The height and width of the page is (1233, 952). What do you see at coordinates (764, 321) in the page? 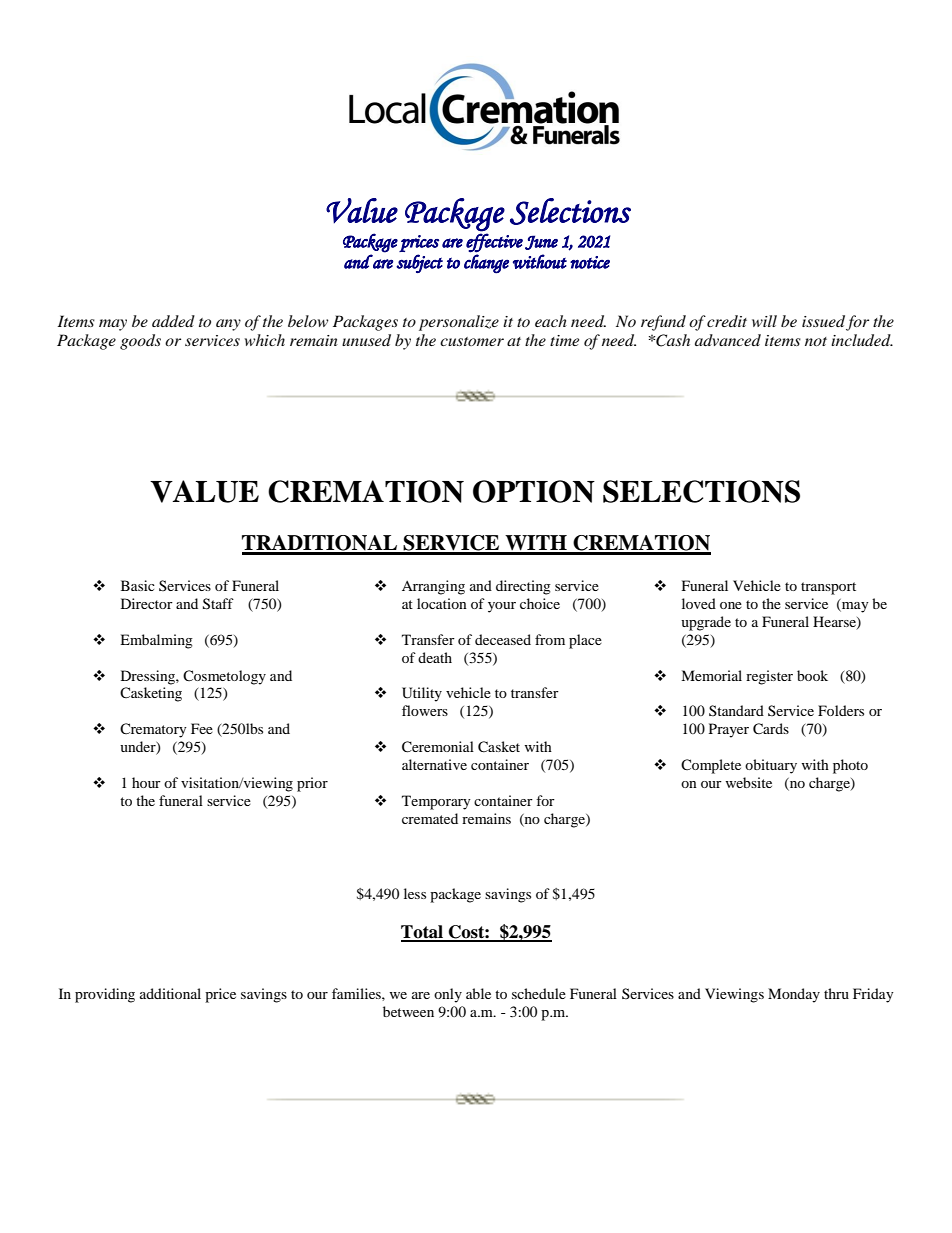
I see `will` at bounding box center [764, 321].
